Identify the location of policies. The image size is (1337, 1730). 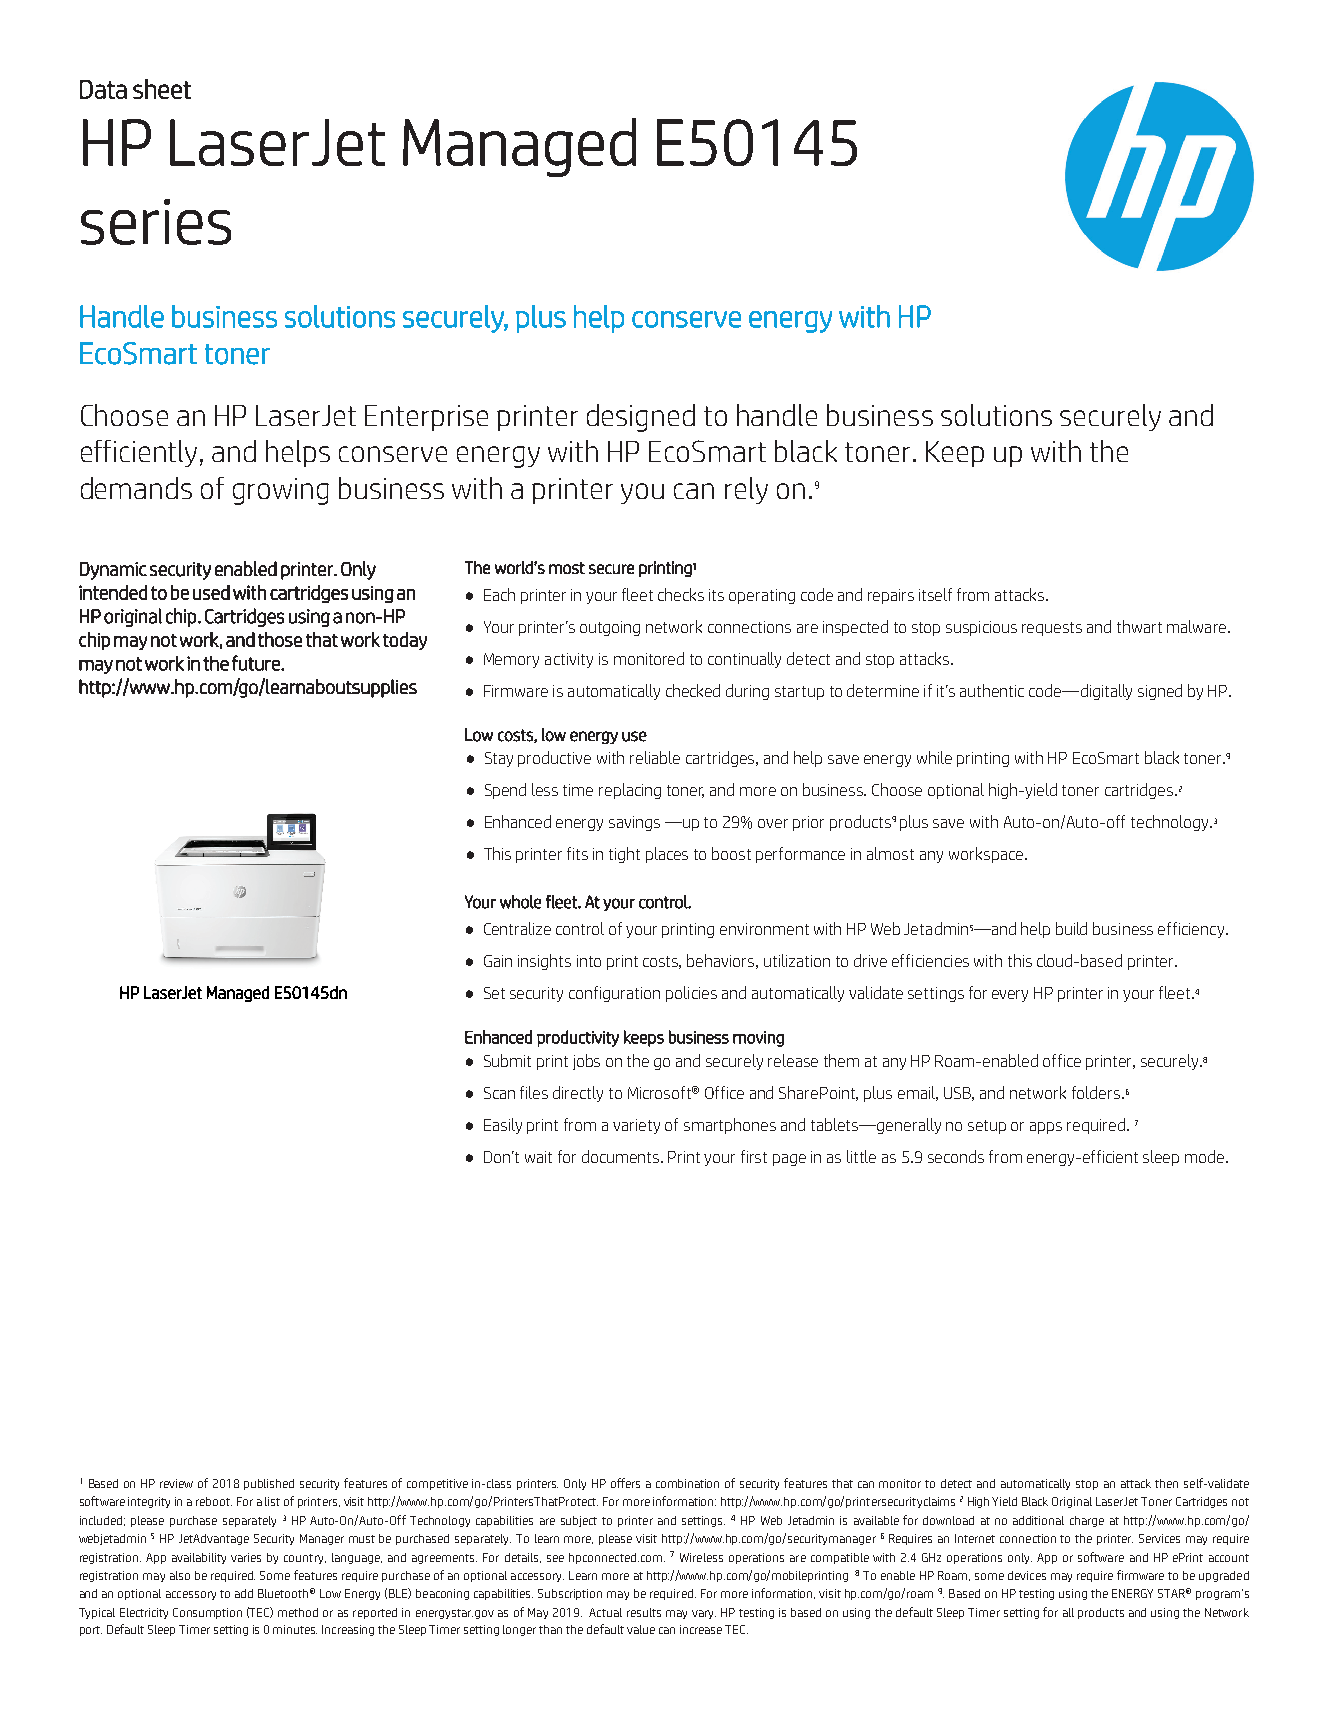
(691, 994).
